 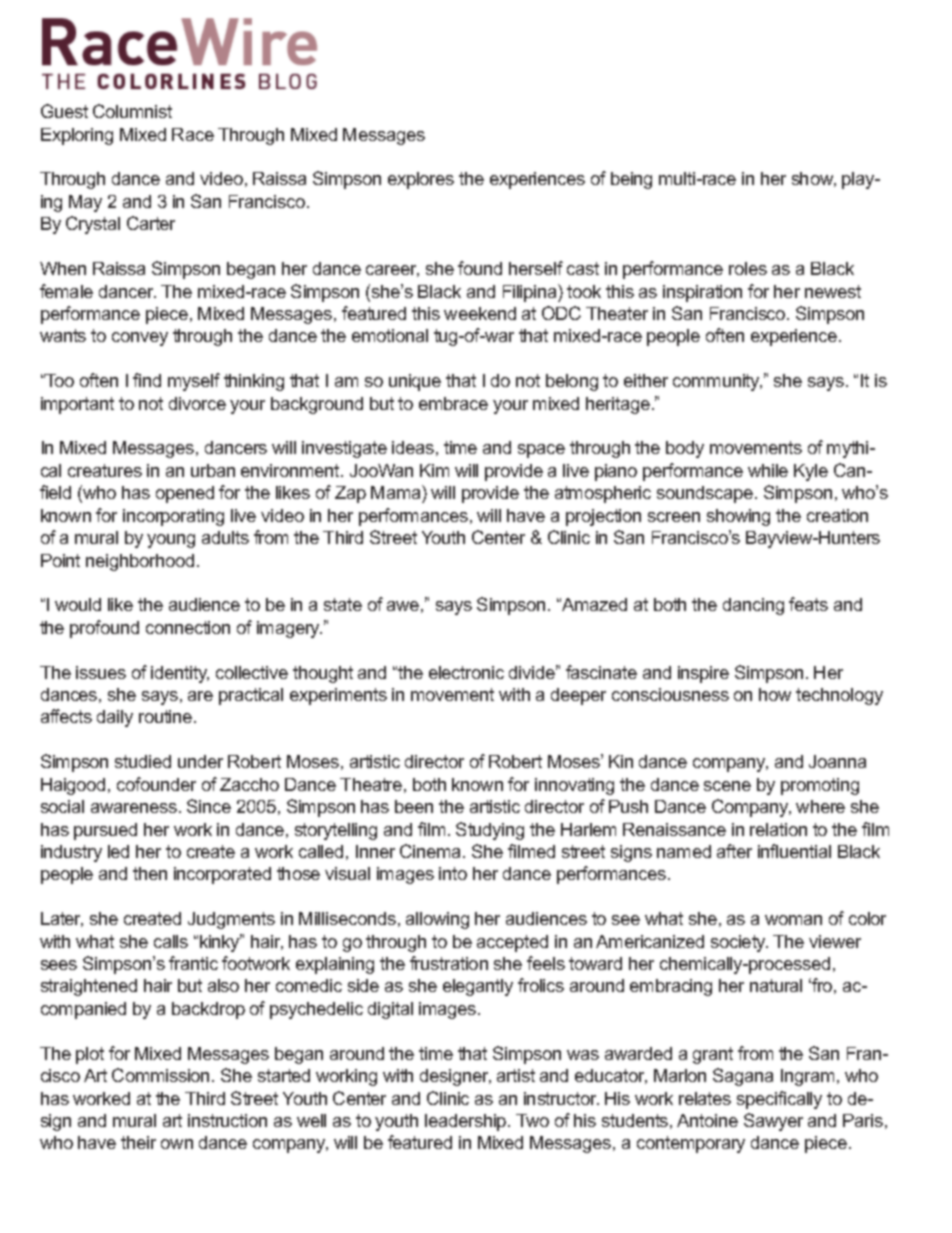 What do you see at coordinates (421, 180) in the document?
I see `explores` at bounding box center [421, 180].
